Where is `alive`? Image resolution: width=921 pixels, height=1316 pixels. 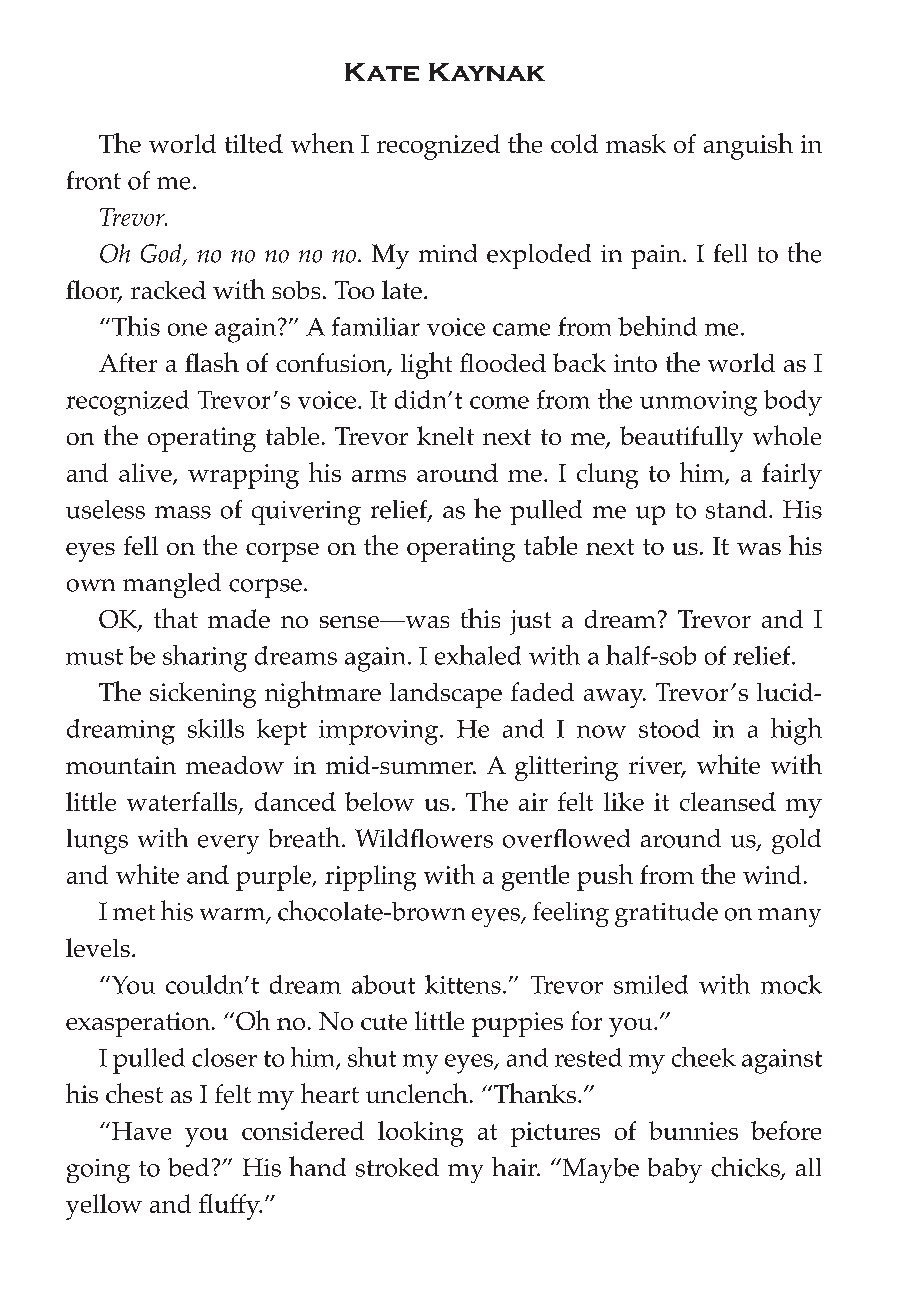
alive is located at coordinates (146, 473).
